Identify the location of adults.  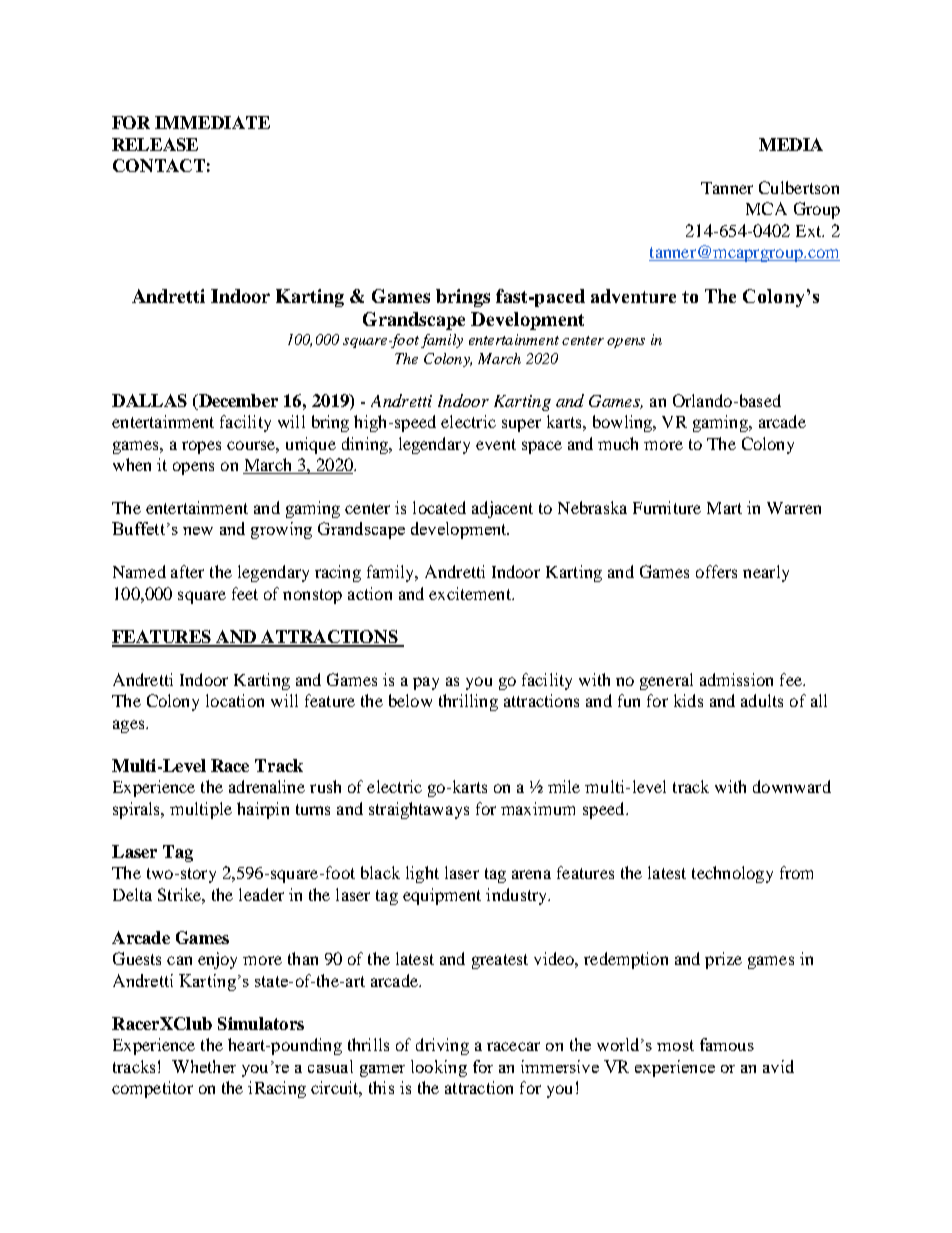
(762, 700).
